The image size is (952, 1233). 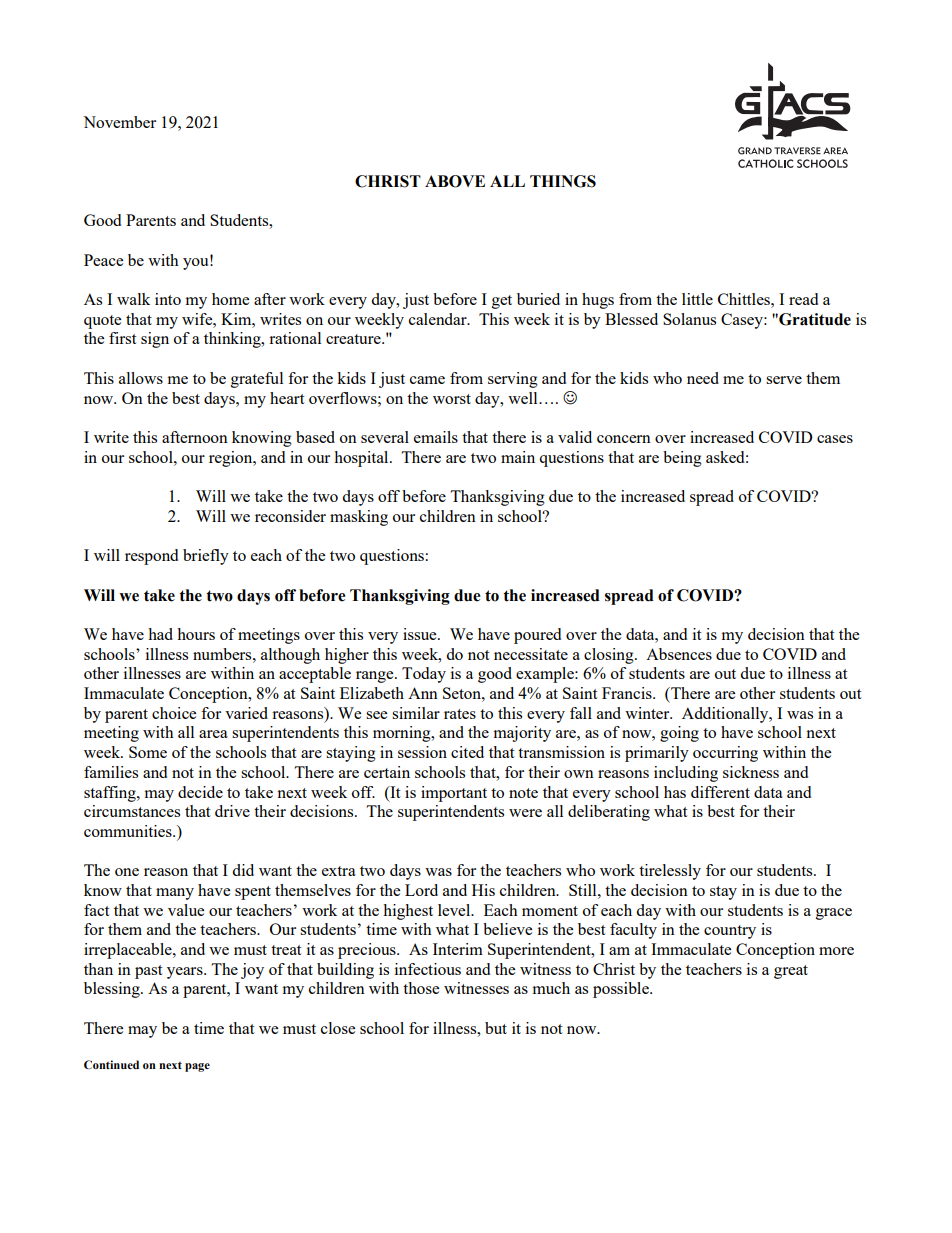 I want to click on page, so click(x=197, y=1067).
